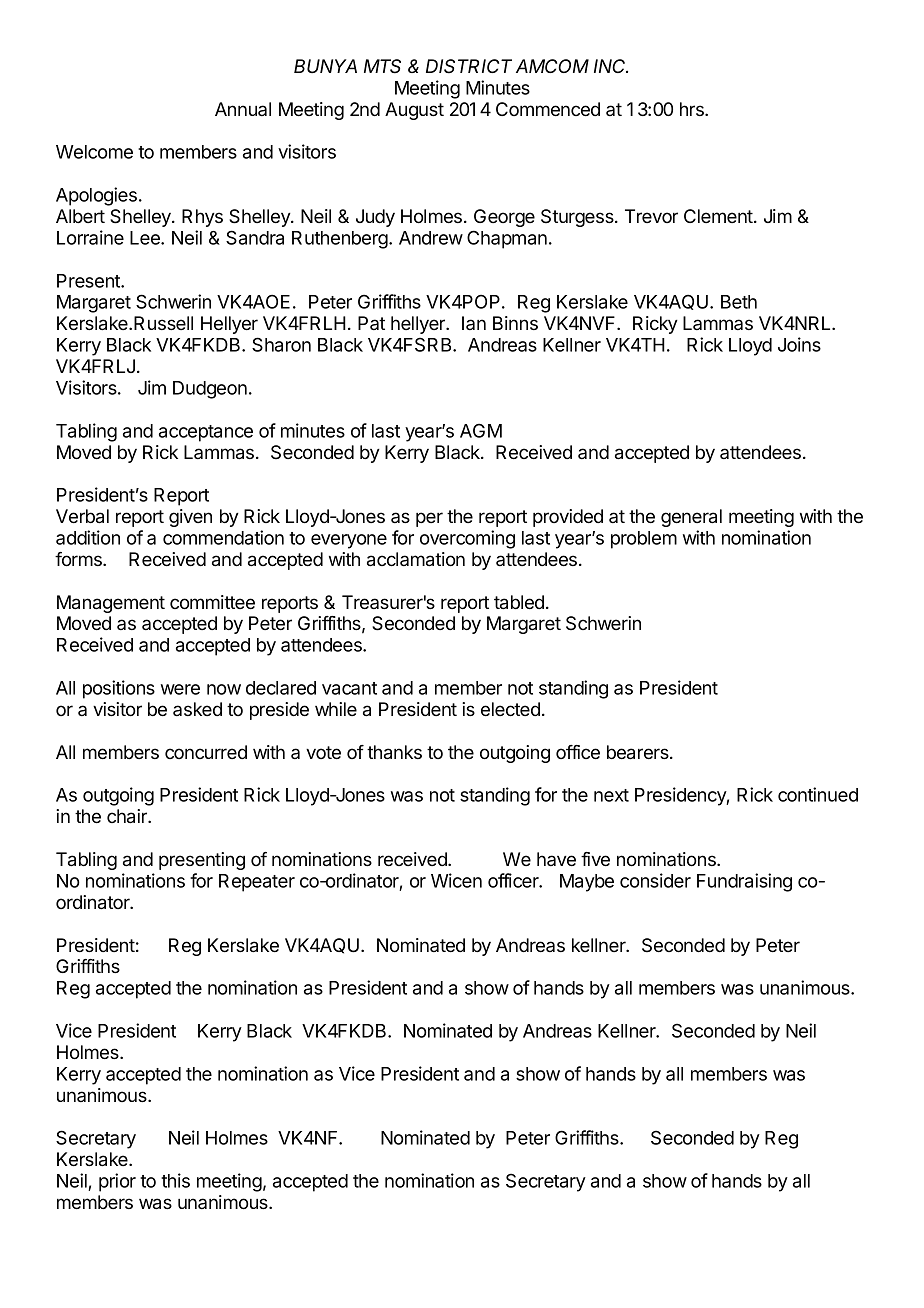 The height and width of the page is (1308, 924). What do you see at coordinates (691, 518) in the page?
I see `general` at bounding box center [691, 518].
